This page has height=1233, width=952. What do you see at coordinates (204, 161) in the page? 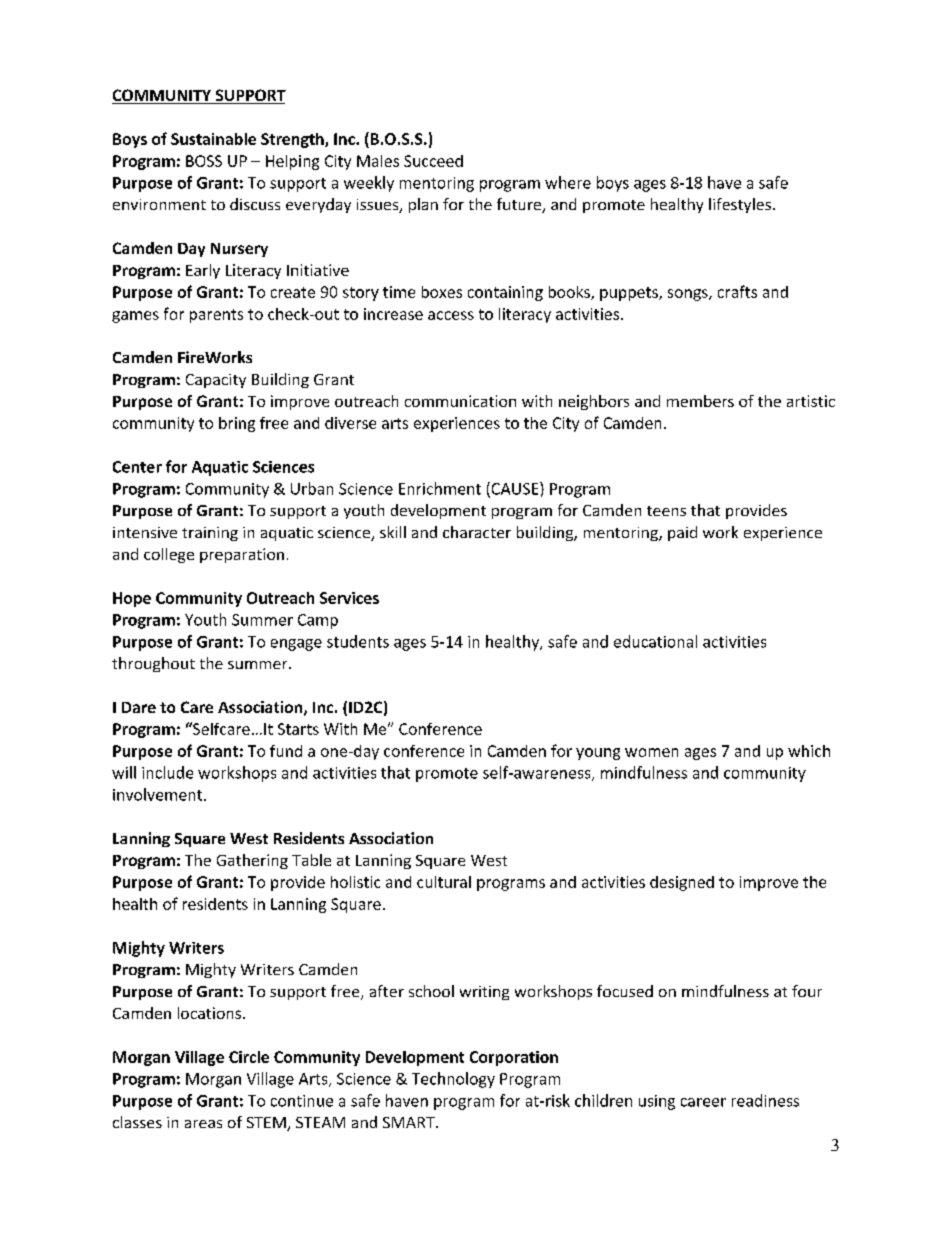
I see `BOSS` at bounding box center [204, 161].
